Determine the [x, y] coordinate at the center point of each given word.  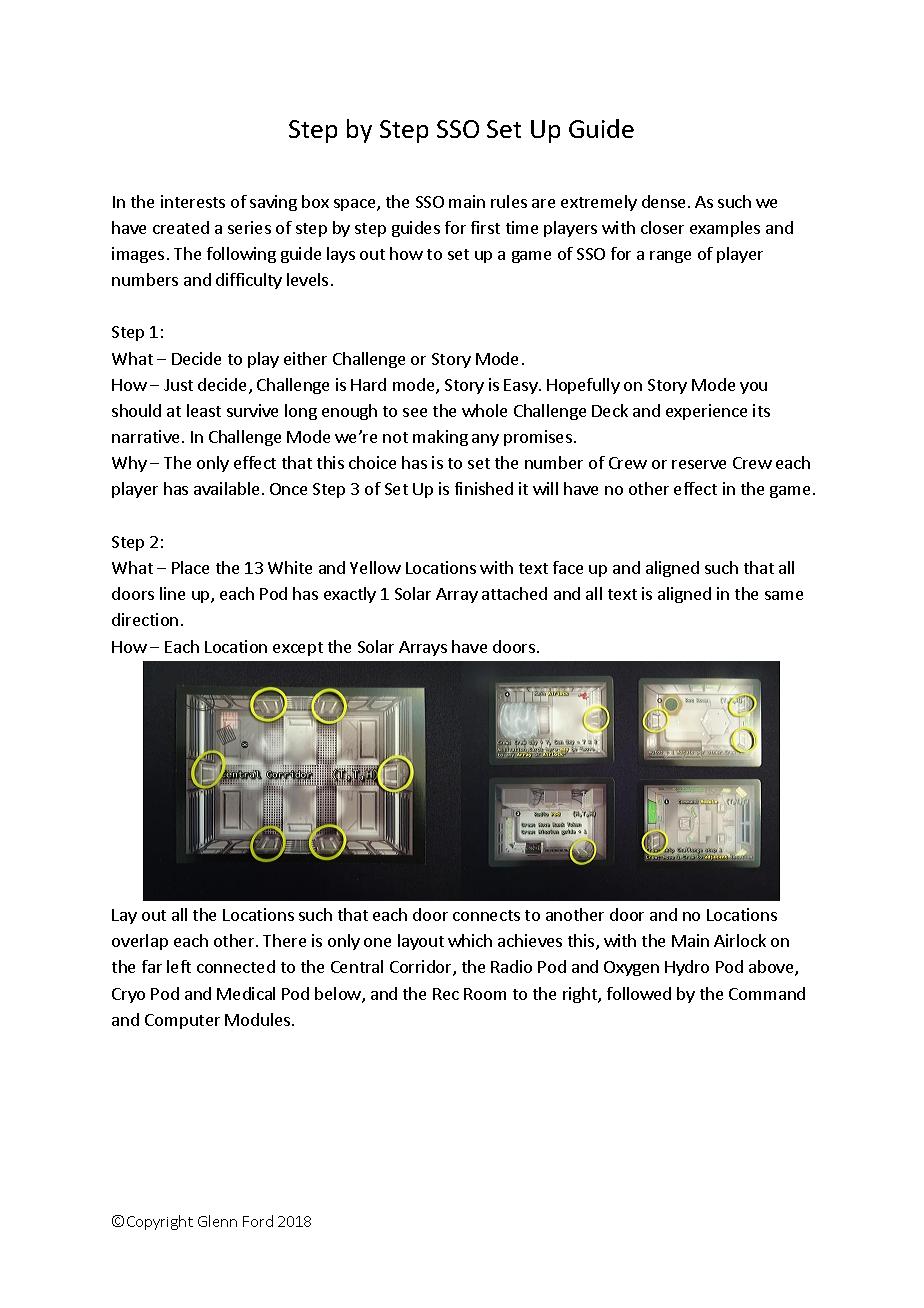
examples [725, 229]
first [485, 227]
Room [485, 994]
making [440, 438]
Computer [182, 1021]
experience [706, 412]
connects [486, 915]
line [172, 593]
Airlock [740, 940]
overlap [140, 942]
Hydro [687, 968]
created [181, 227]
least [204, 410]
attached [514, 593]
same [784, 595]
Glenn [217, 1221]
